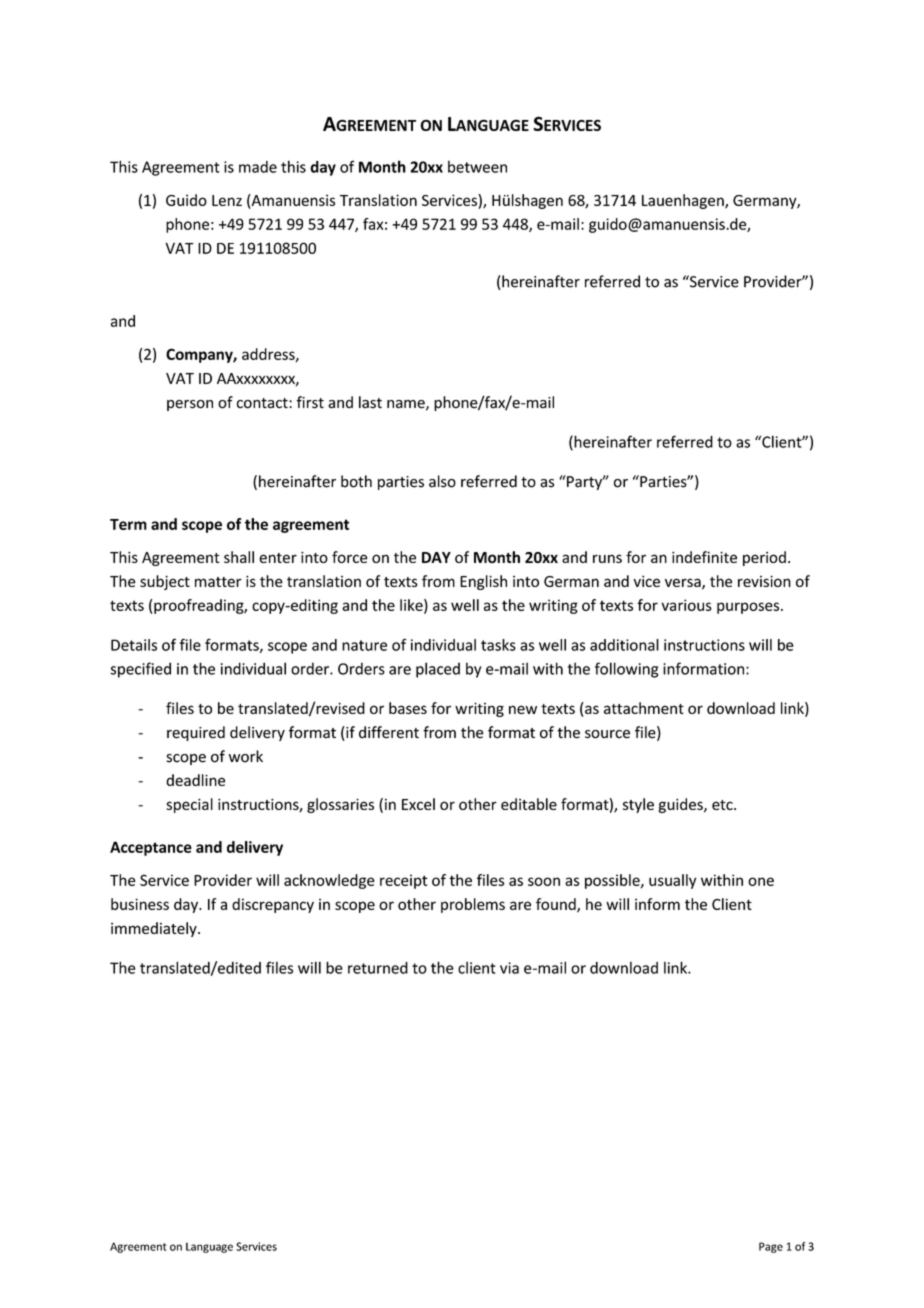  What do you see at coordinates (370, 402) in the screenshot?
I see `last` at bounding box center [370, 402].
